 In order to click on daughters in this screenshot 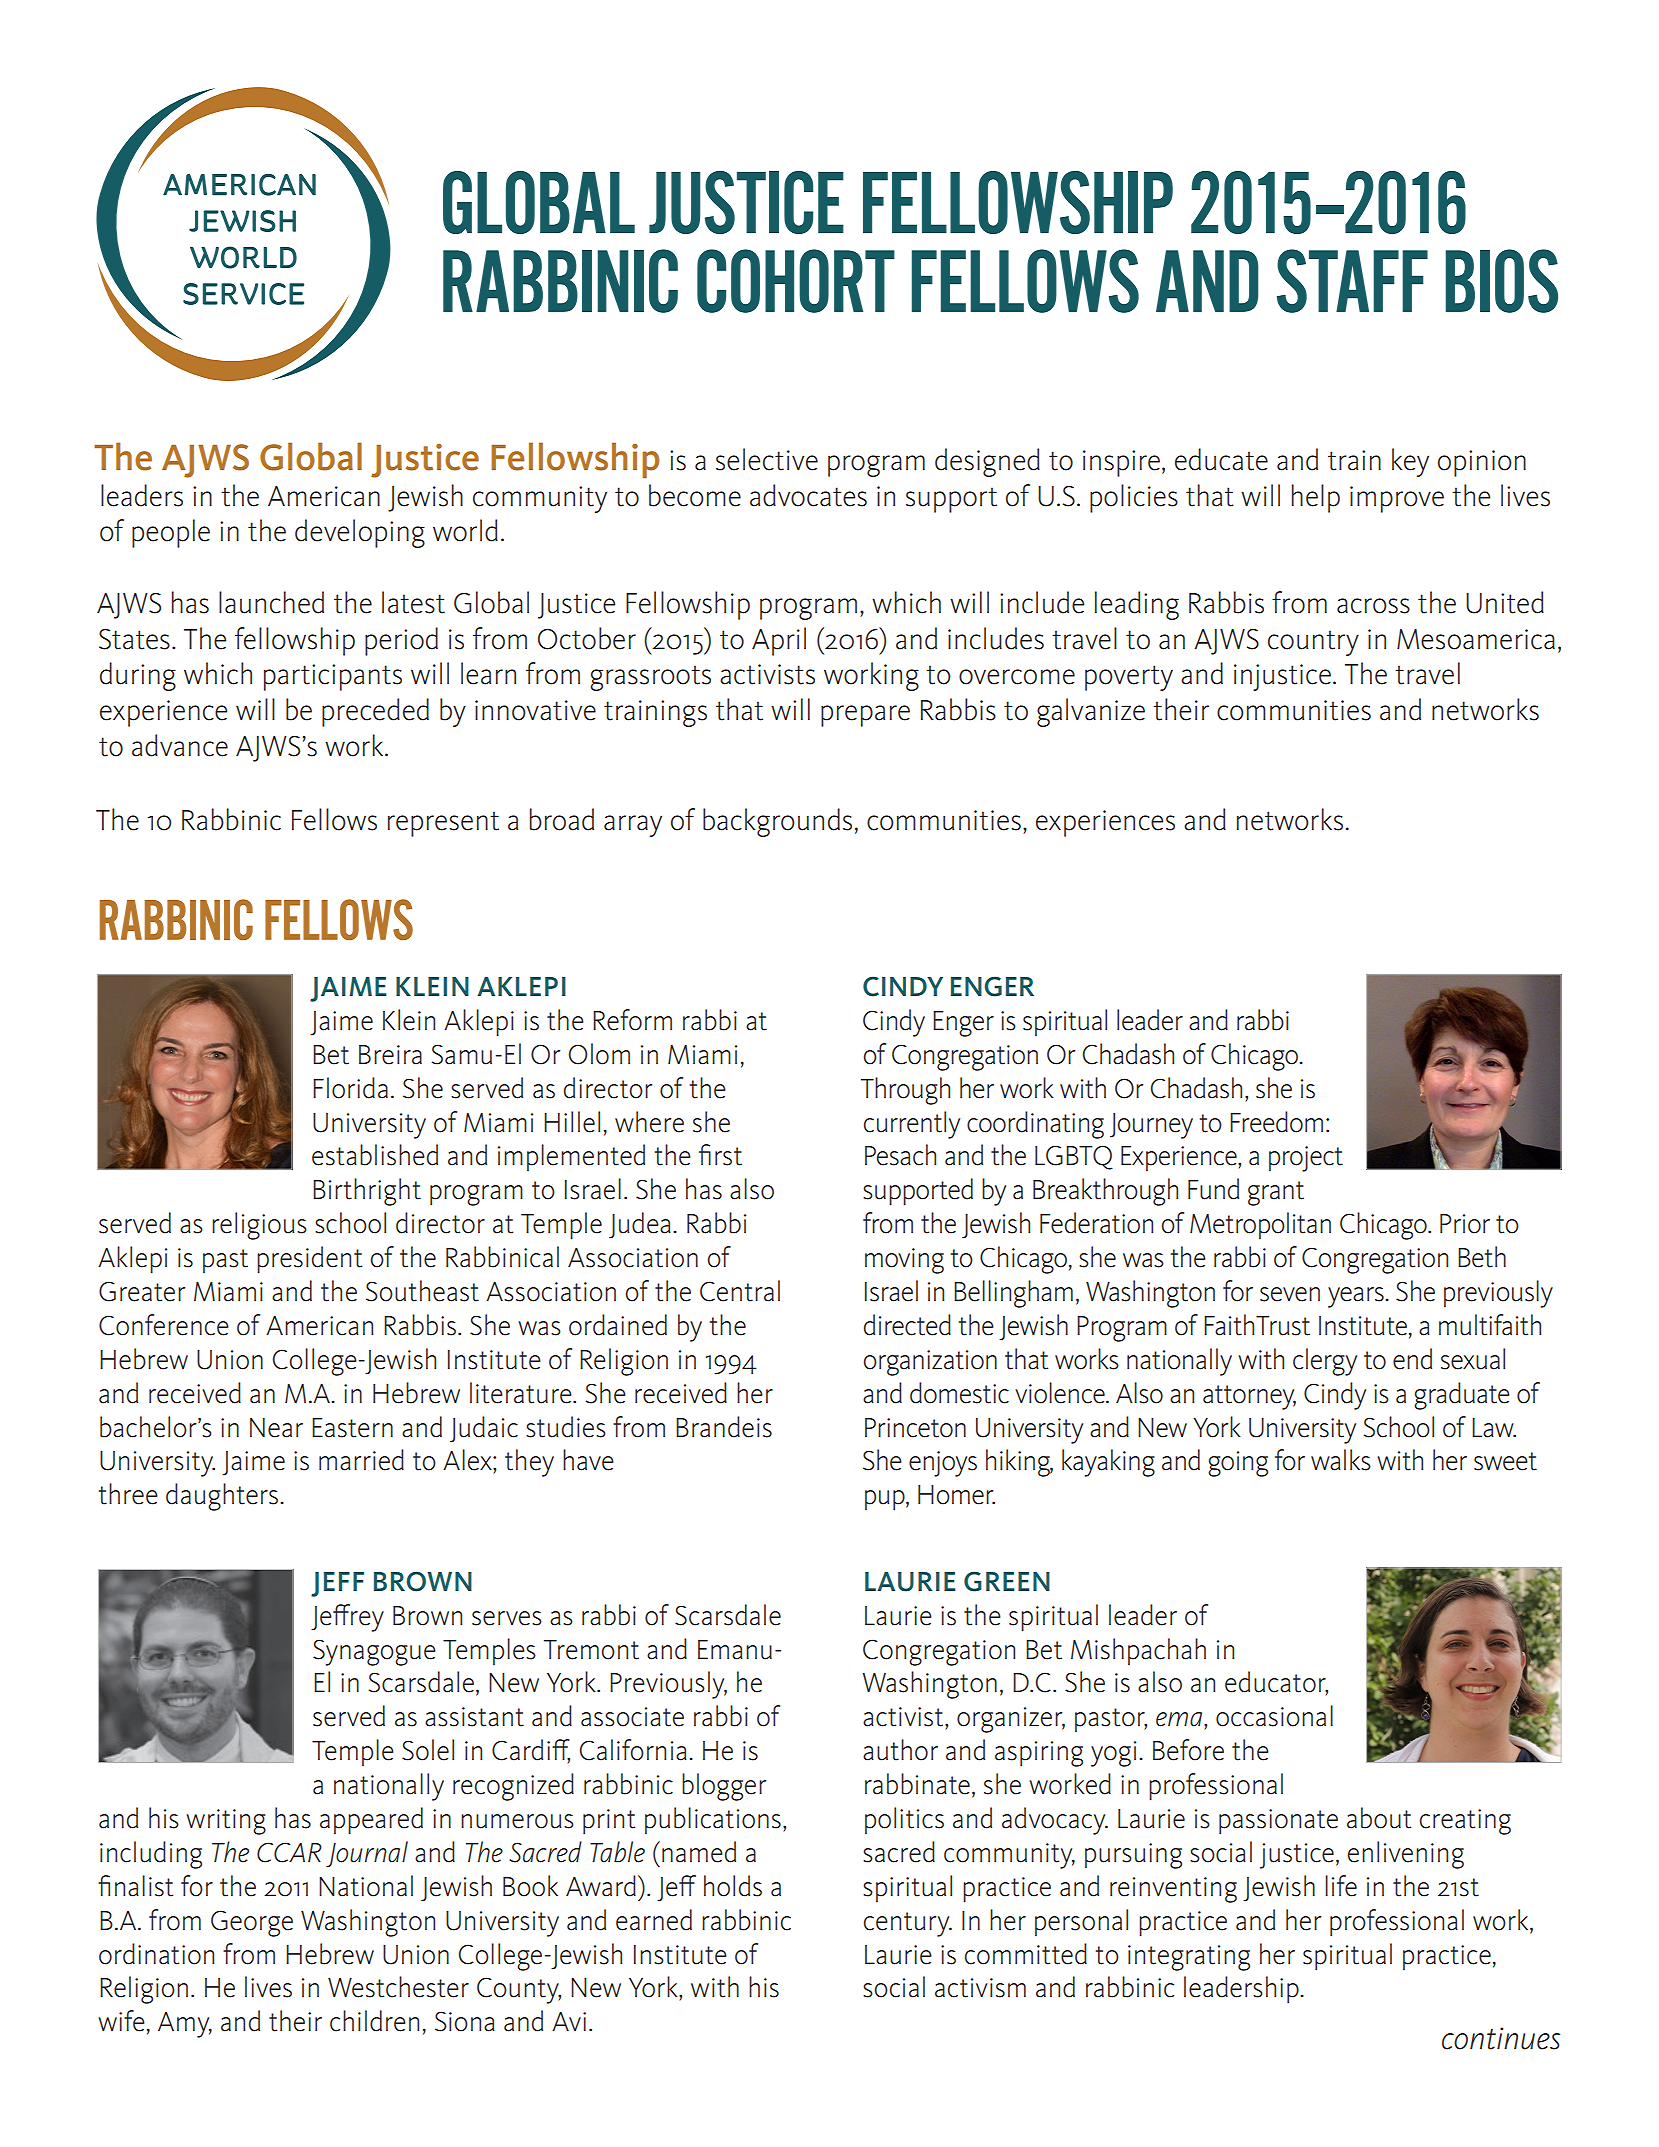, I will do `click(223, 1497)`.
